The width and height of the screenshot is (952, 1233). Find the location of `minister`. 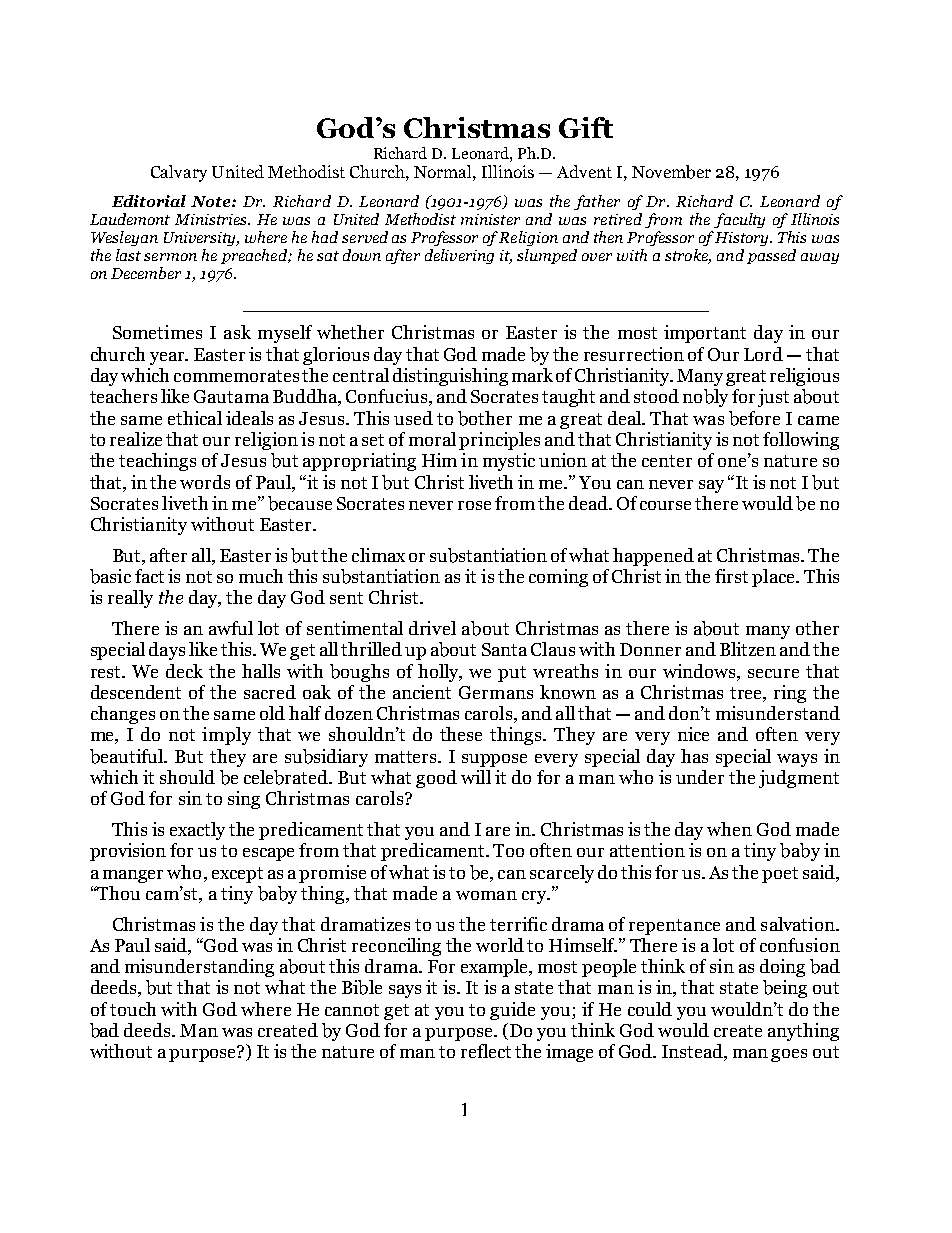

minister is located at coordinates (490, 219).
